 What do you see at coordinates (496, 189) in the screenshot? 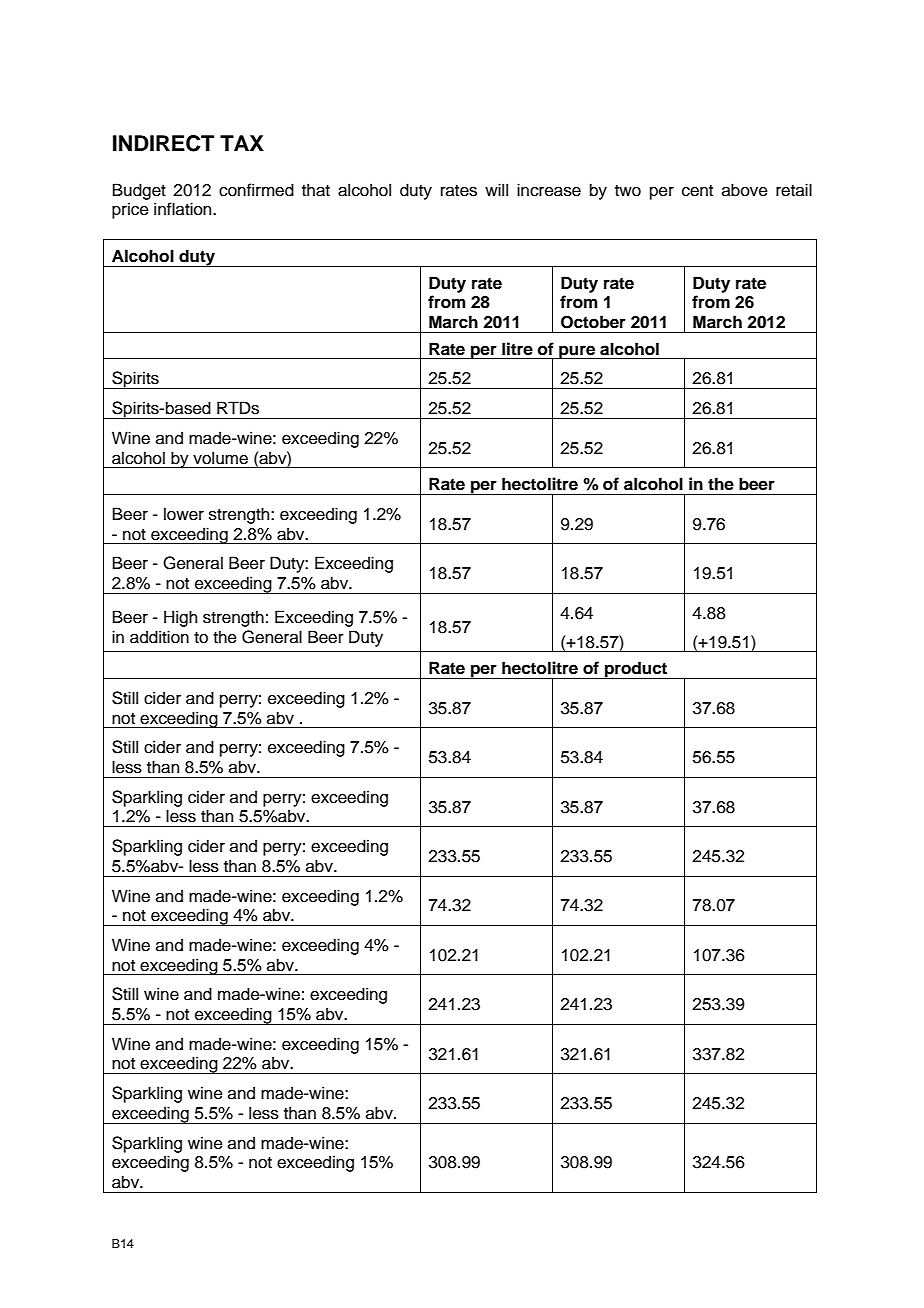
I see `will` at bounding box center [496, 189].
